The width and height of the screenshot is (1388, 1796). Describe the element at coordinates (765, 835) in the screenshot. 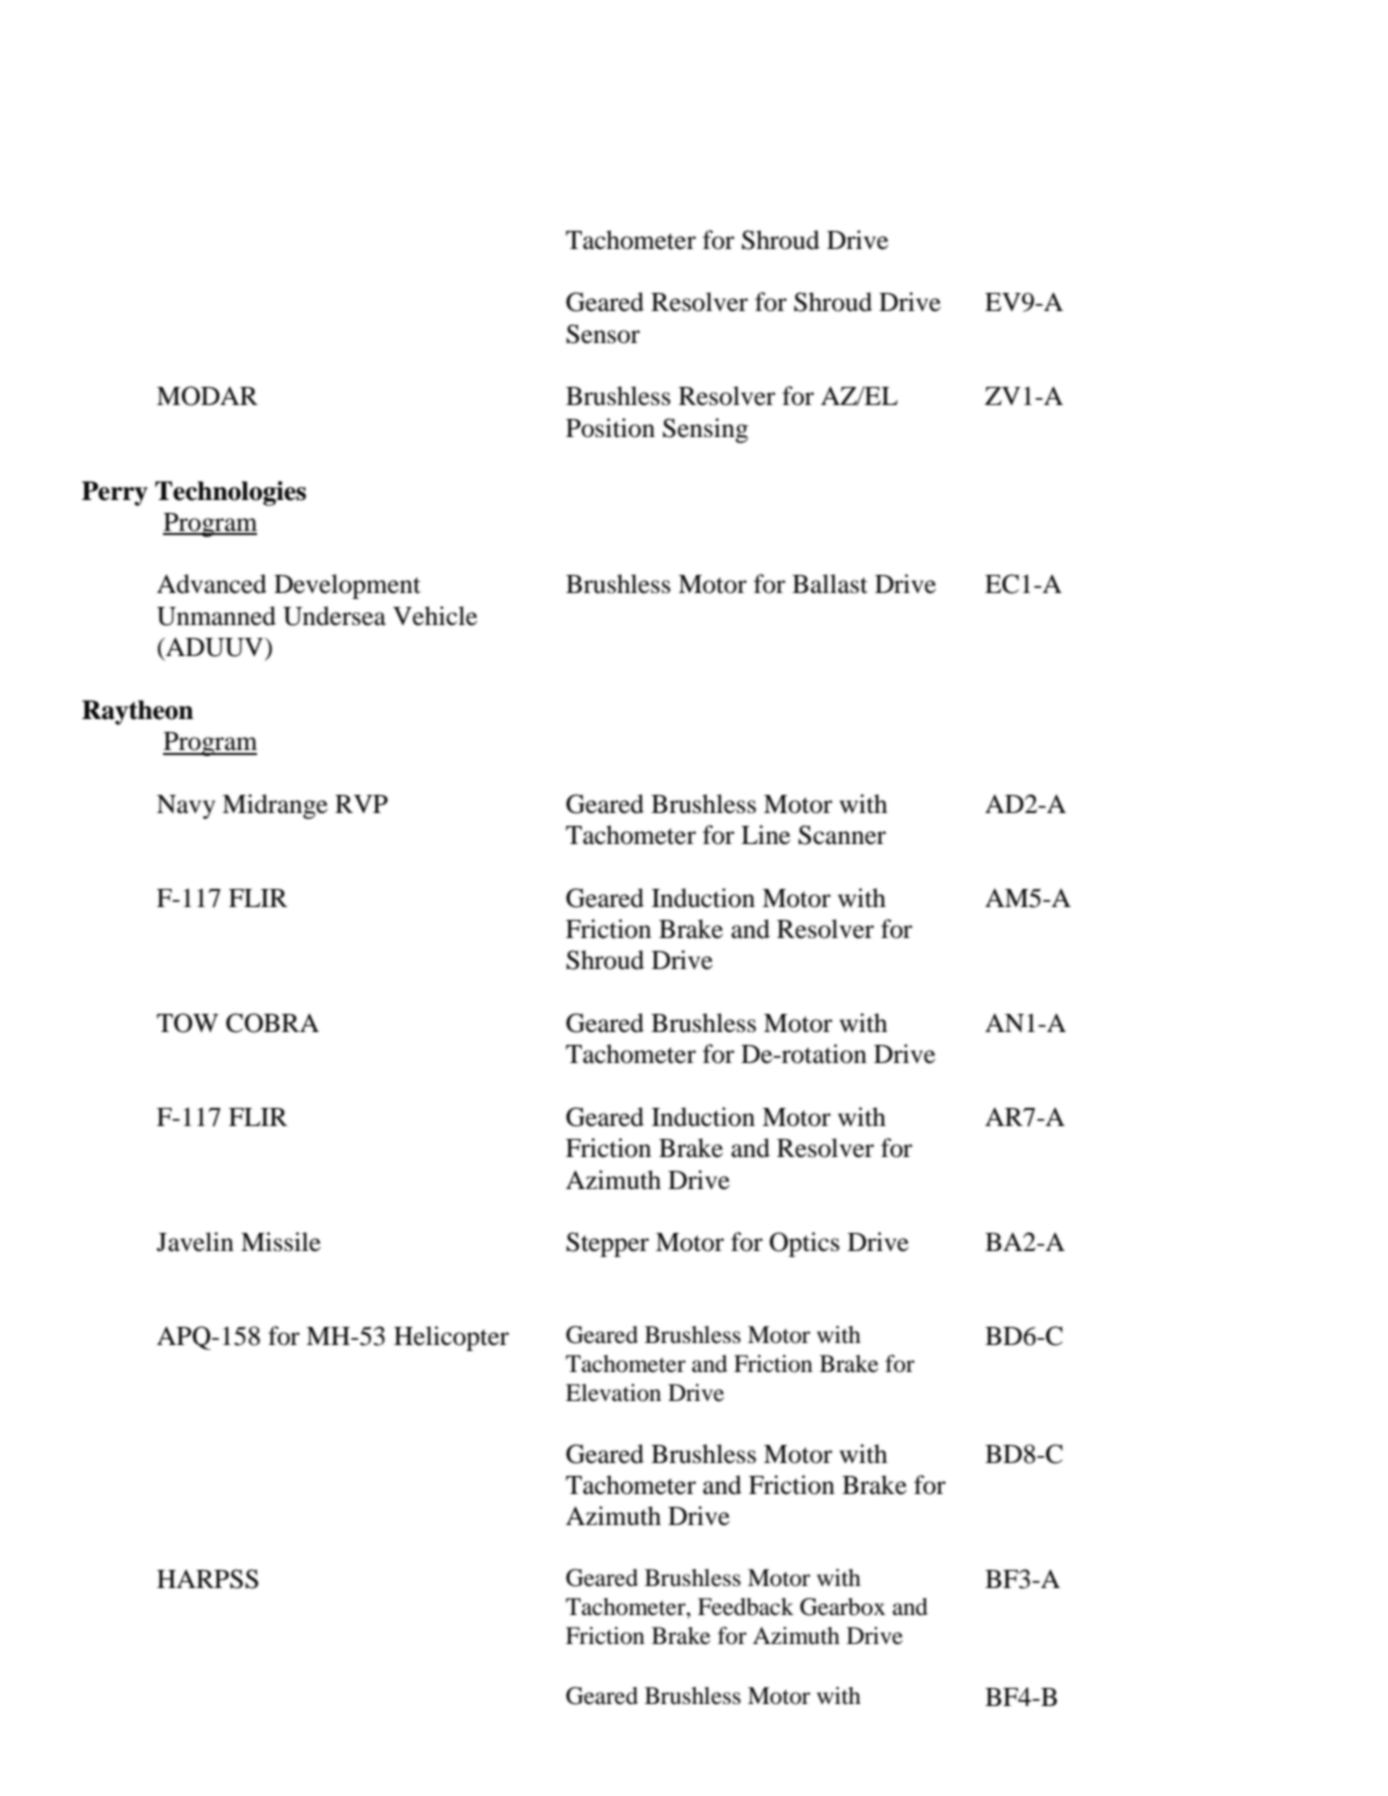

I see `Line` at that location.
